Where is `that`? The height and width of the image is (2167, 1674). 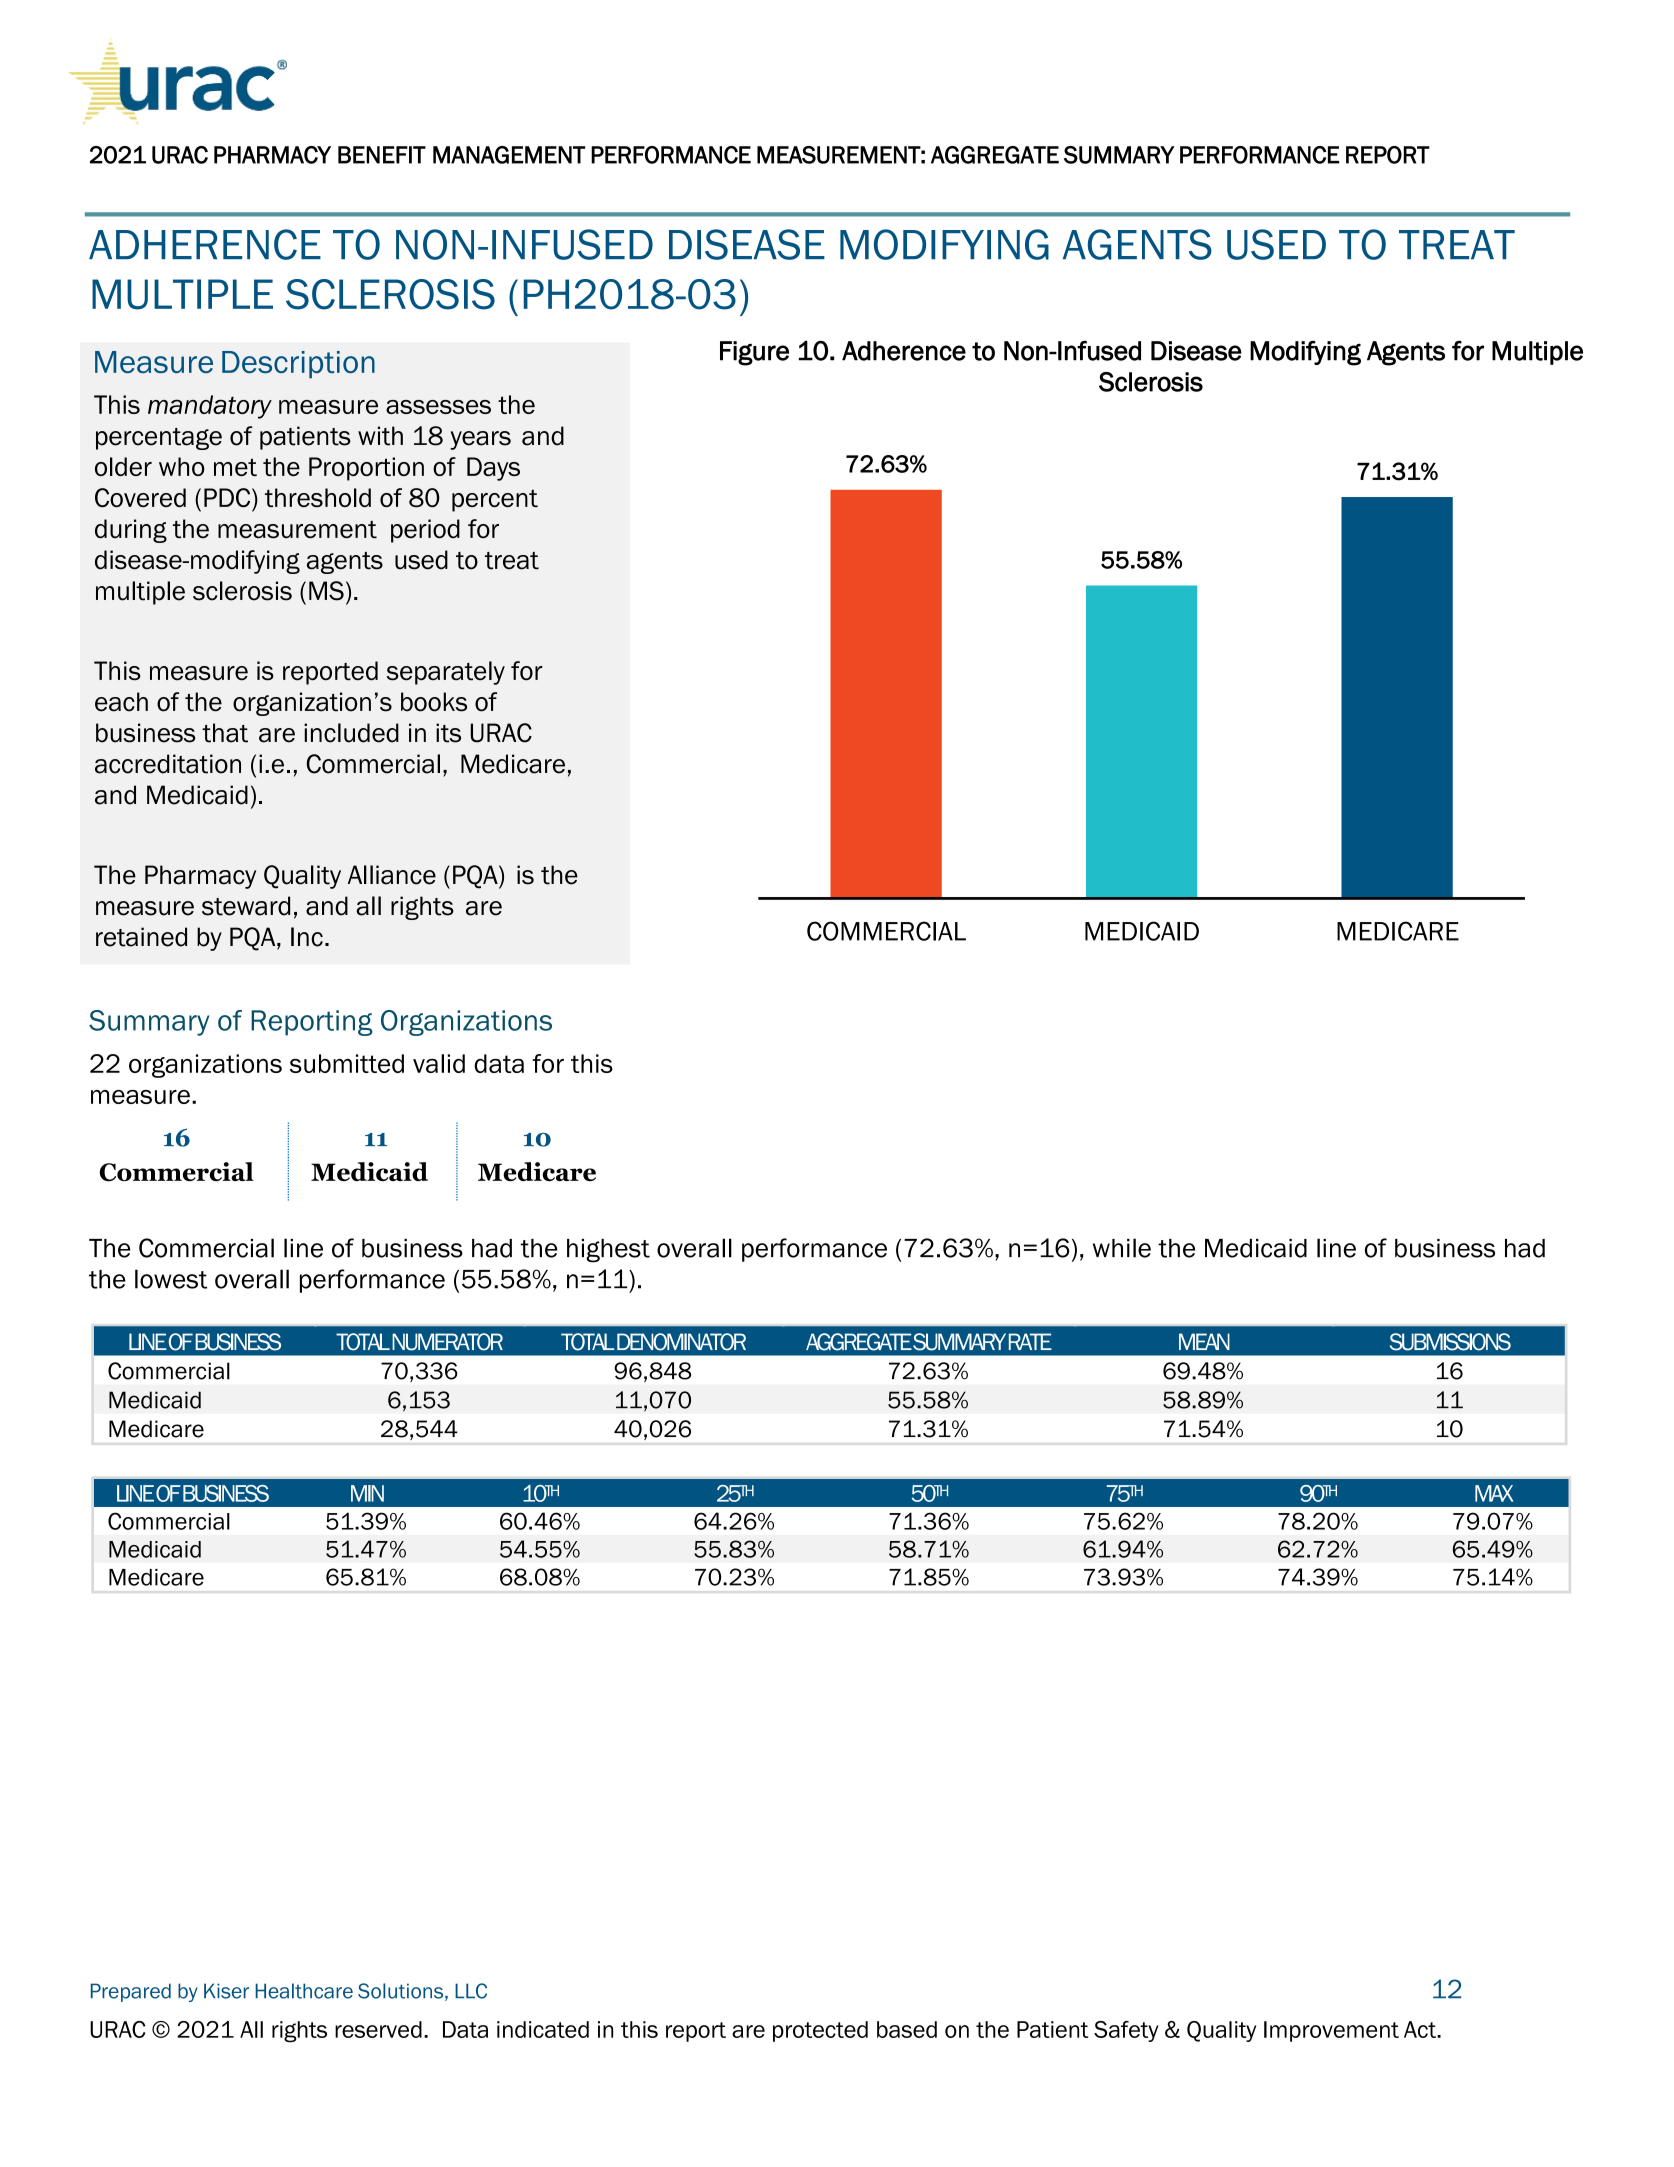
that is located at coordinates (225, 733).
